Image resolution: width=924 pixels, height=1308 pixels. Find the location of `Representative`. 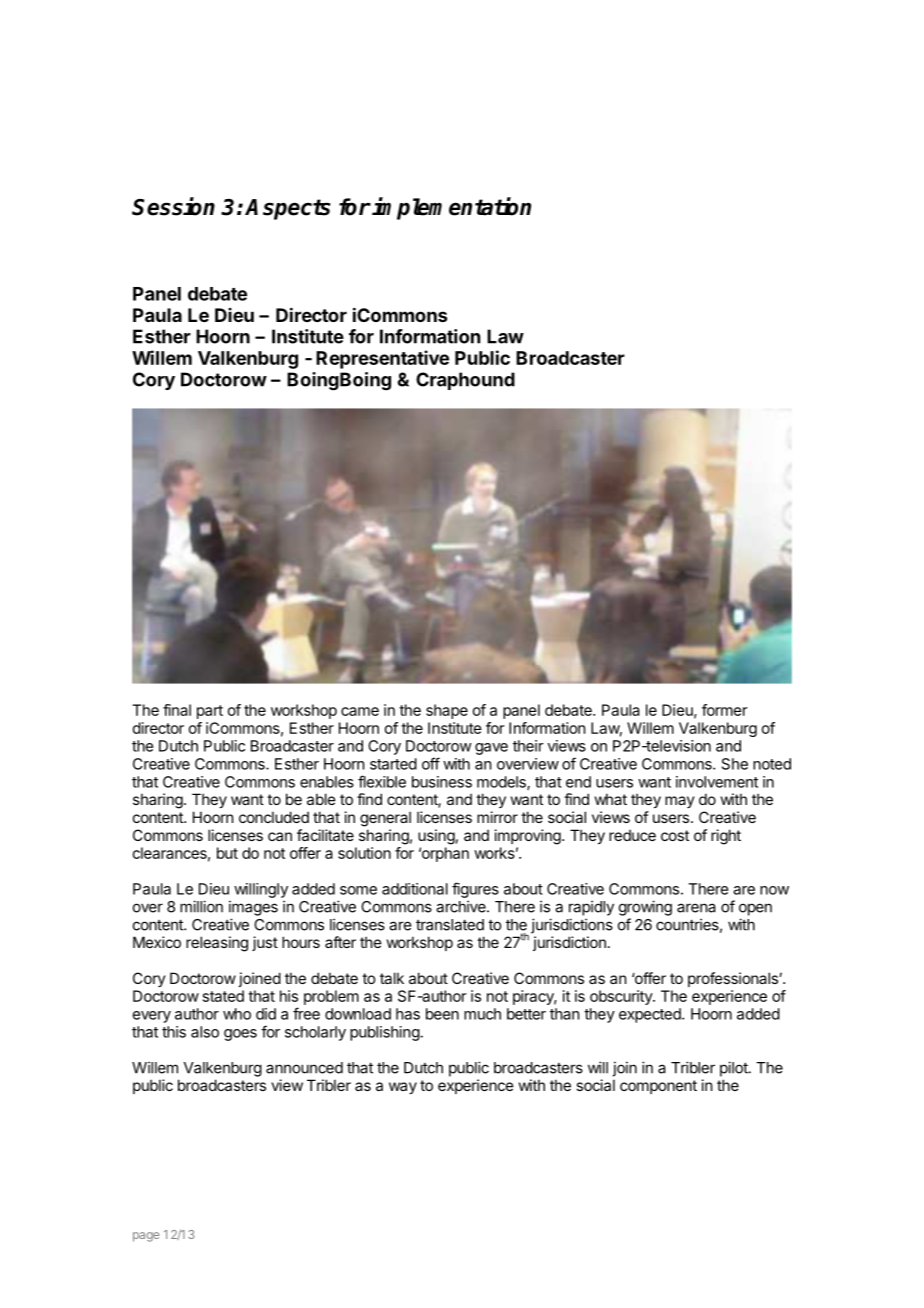

Representative is located at coordinates (382, 359).
